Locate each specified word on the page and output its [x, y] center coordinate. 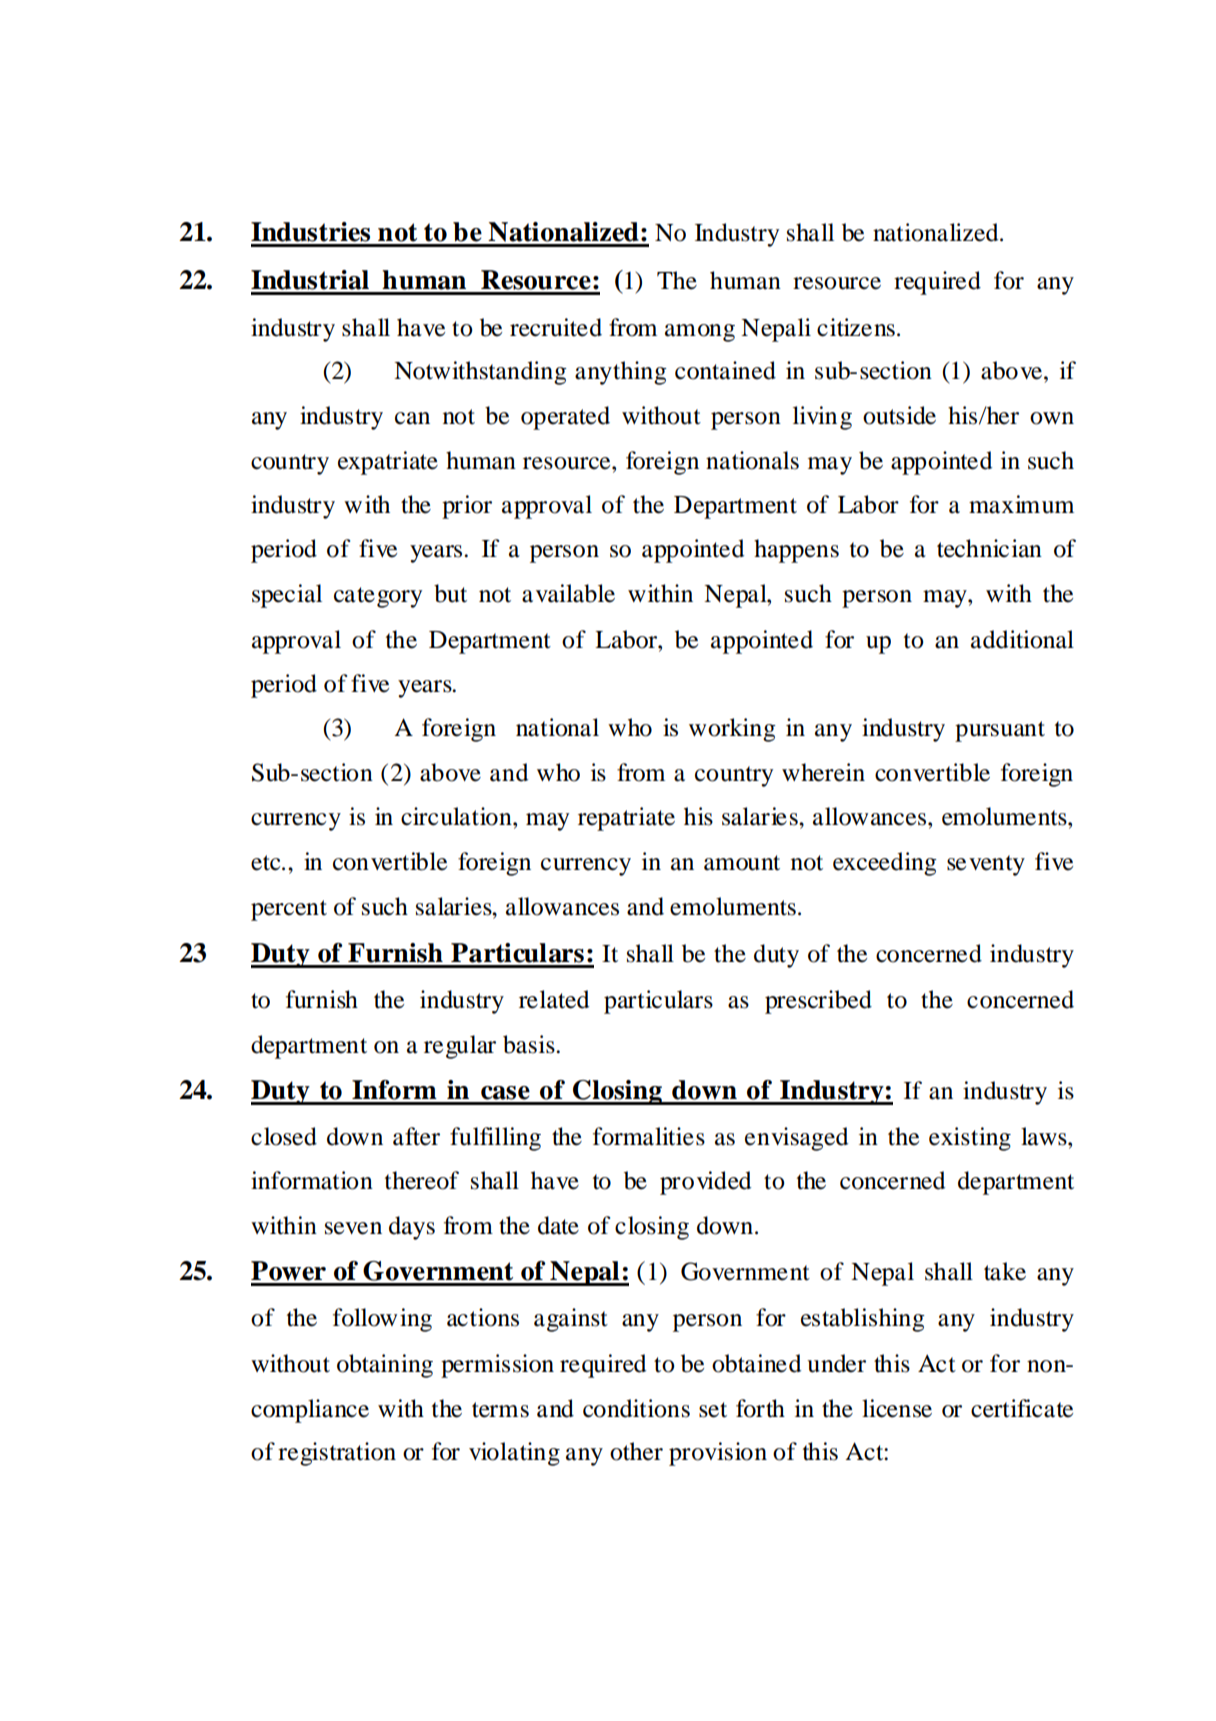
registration [337, 1454]
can [412, 418]
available [568, 593]
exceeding [885, 864]
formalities [649, 1136]
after [416, 1136]
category [378, 597]
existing [970, 1139]
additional [1022, 639]
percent [289, 910]
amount [742, 863]
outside [899, 415]
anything [621, 373]
